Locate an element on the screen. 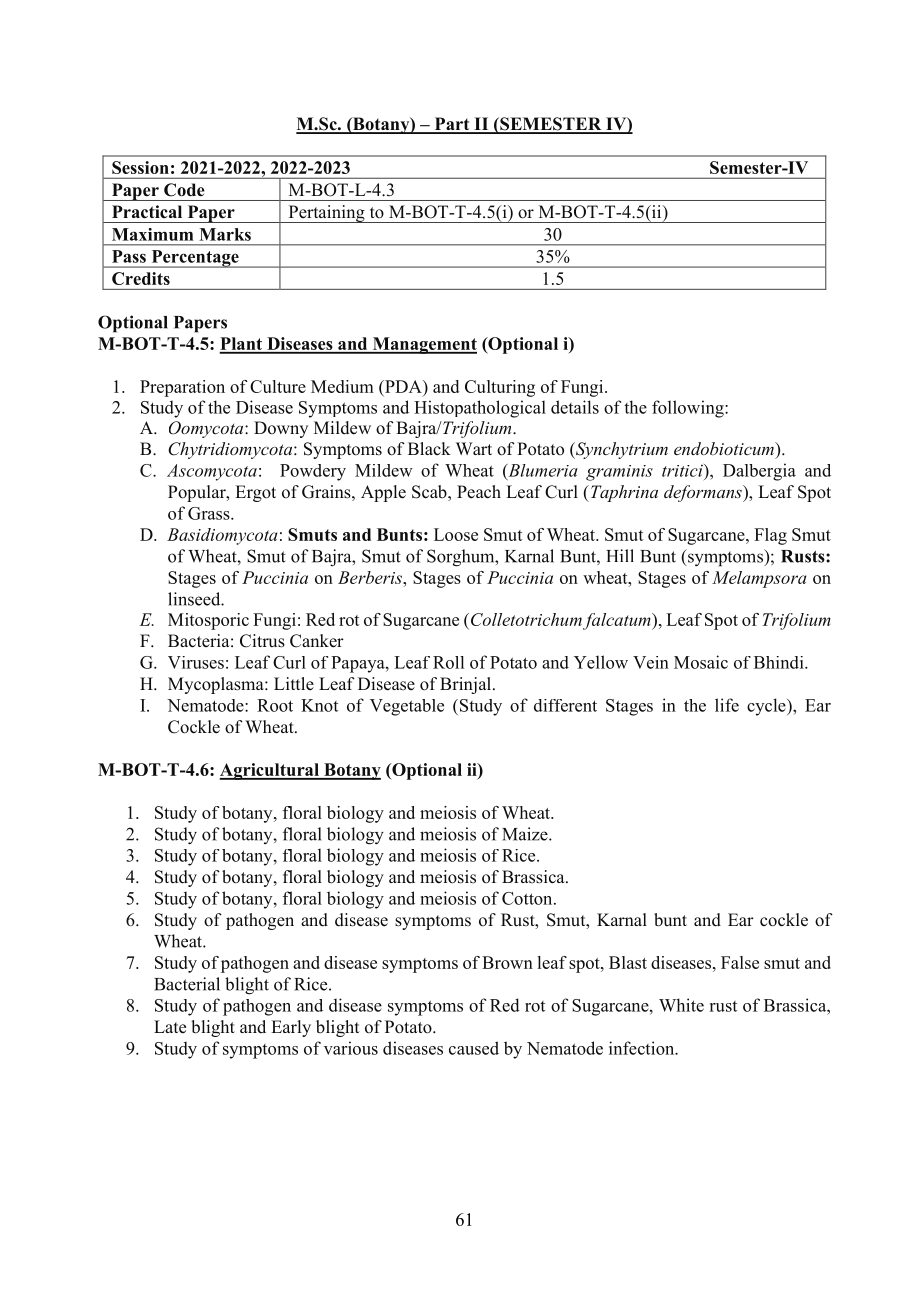 Image resolution: width=924 pixels, height=1307 pixels. Loose is located at coordinates (456, 534).
